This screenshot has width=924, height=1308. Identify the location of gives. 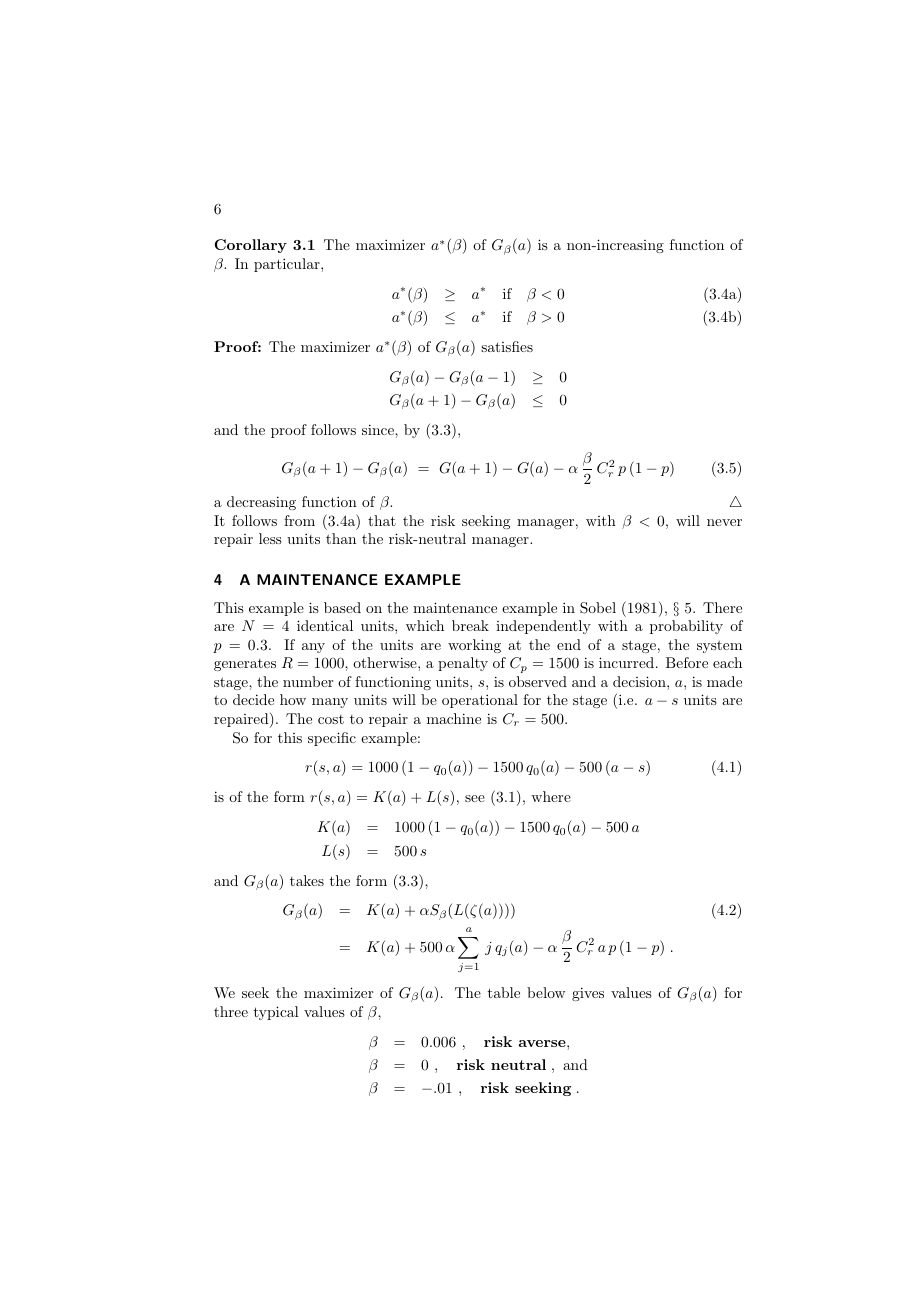
(588, 994).
